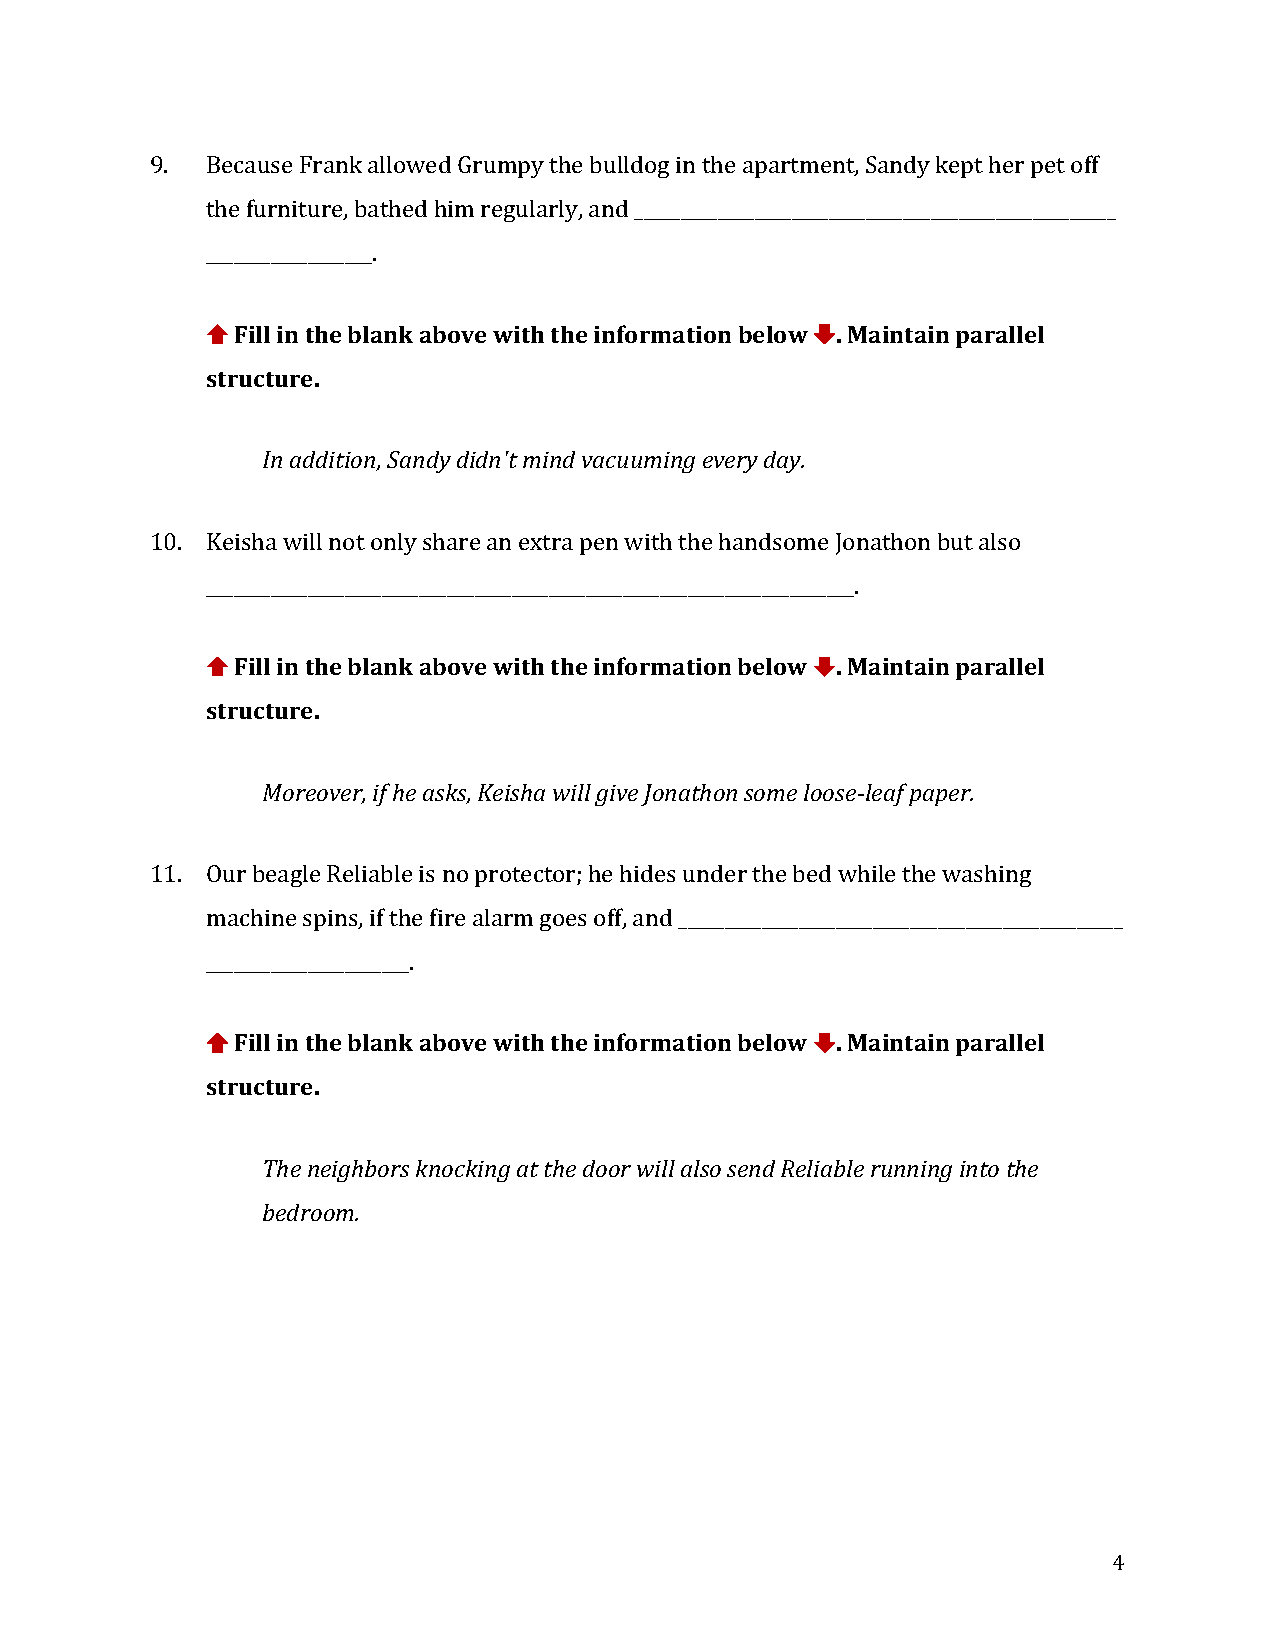  What do you see at coordinates (563, 922) in the screenshot?
I see `goes` at bounding box center [563, 922].
